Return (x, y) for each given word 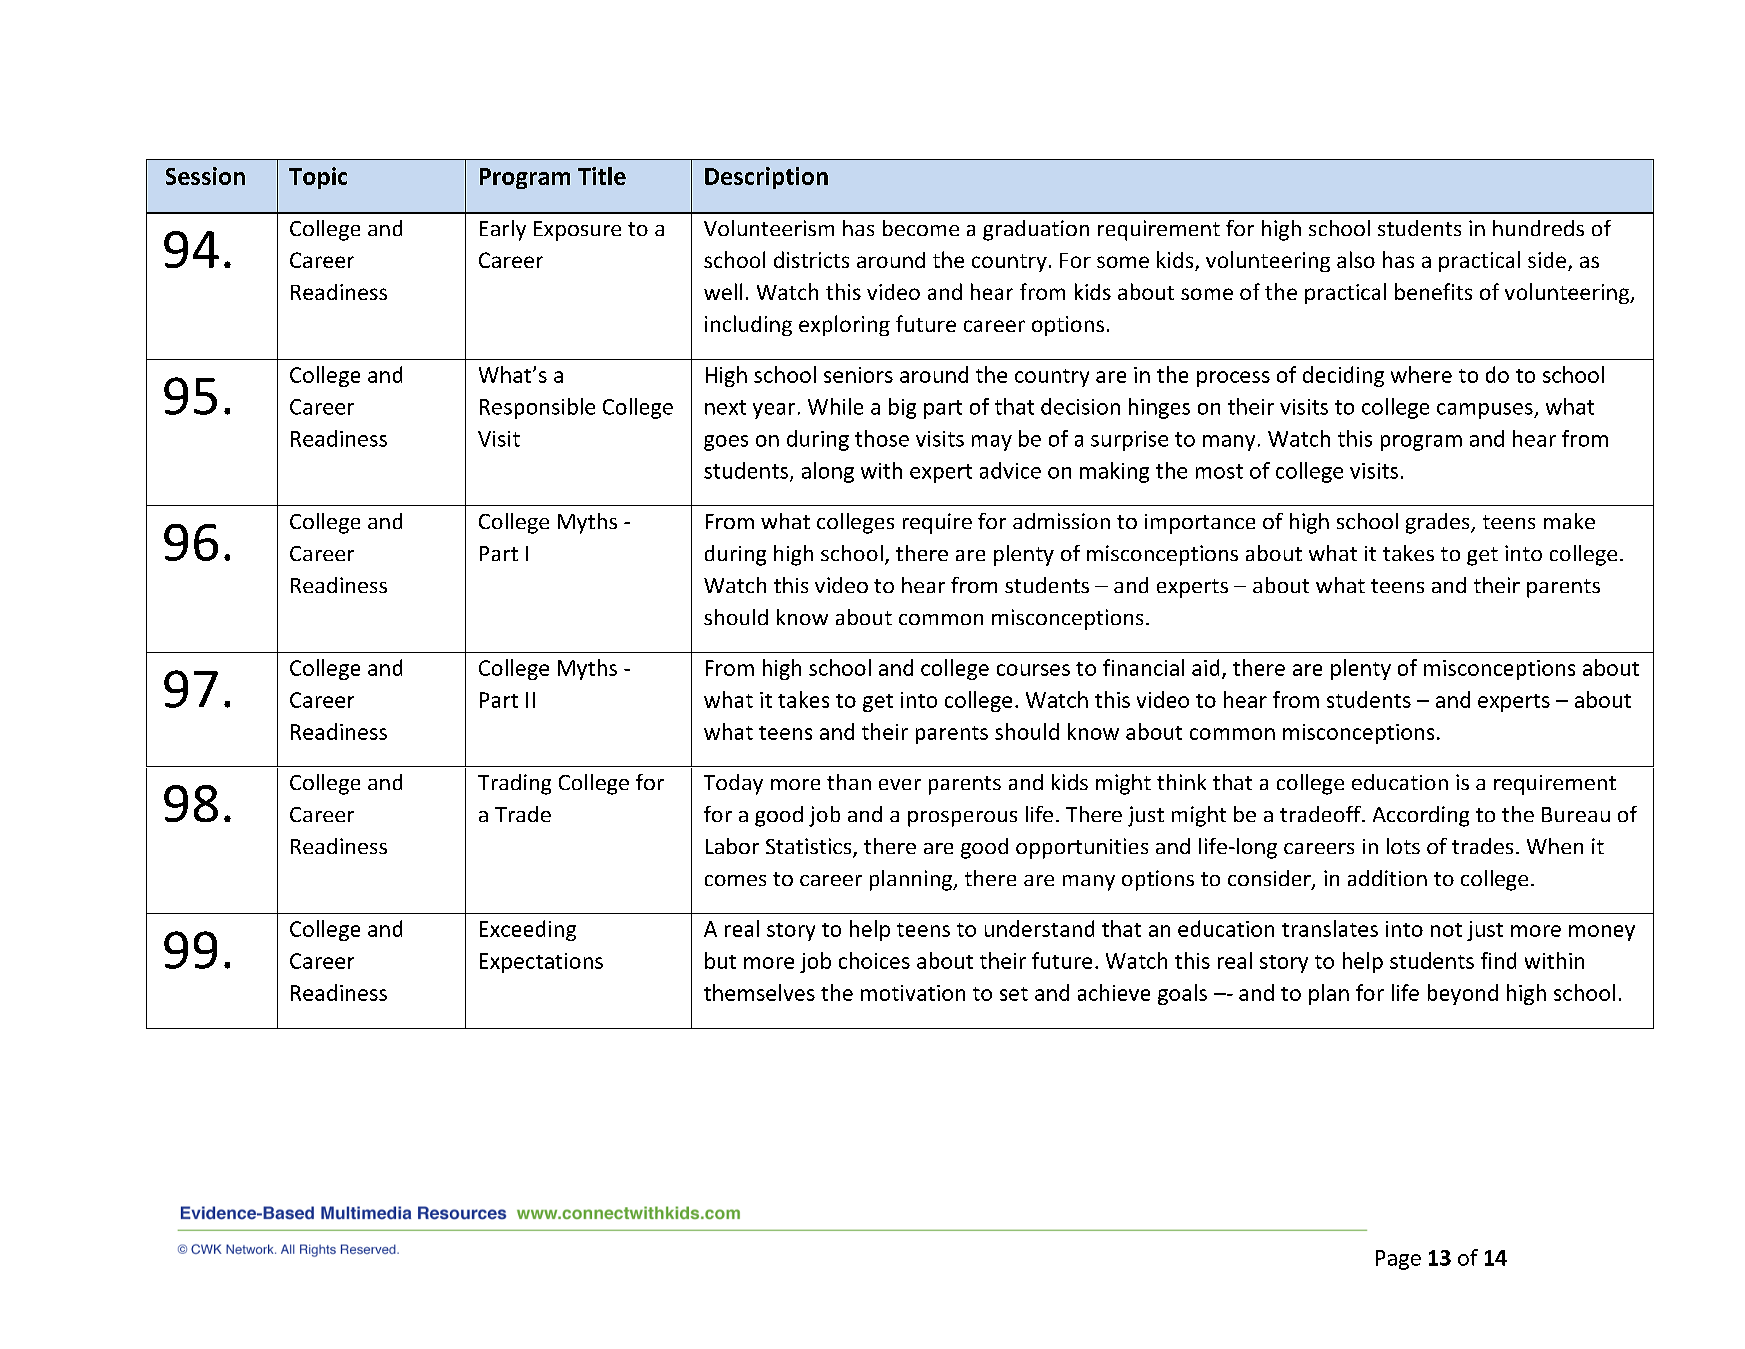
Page (1398, 1260)
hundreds (1538, 228)
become (921, 228)
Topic (318, 178)
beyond (1463, 994)
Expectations (541, 963)
